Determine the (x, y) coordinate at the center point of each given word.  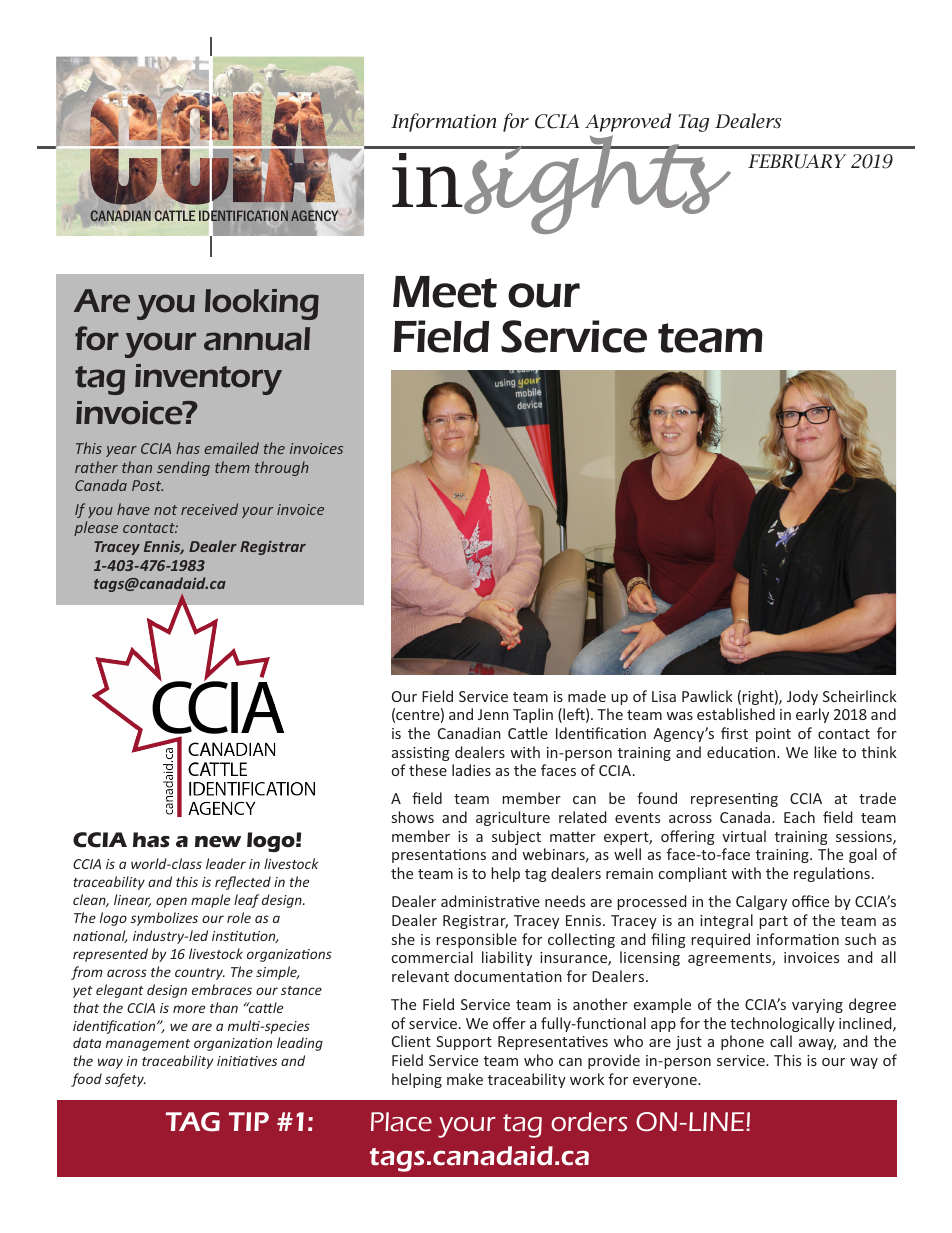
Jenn (493, 714)
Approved (628, 122)
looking (262, 304)
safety (125, 1080)
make (465, 1079)
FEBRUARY (797, 161)
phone (742, 1042)
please (96, 528)
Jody (802, 697)
